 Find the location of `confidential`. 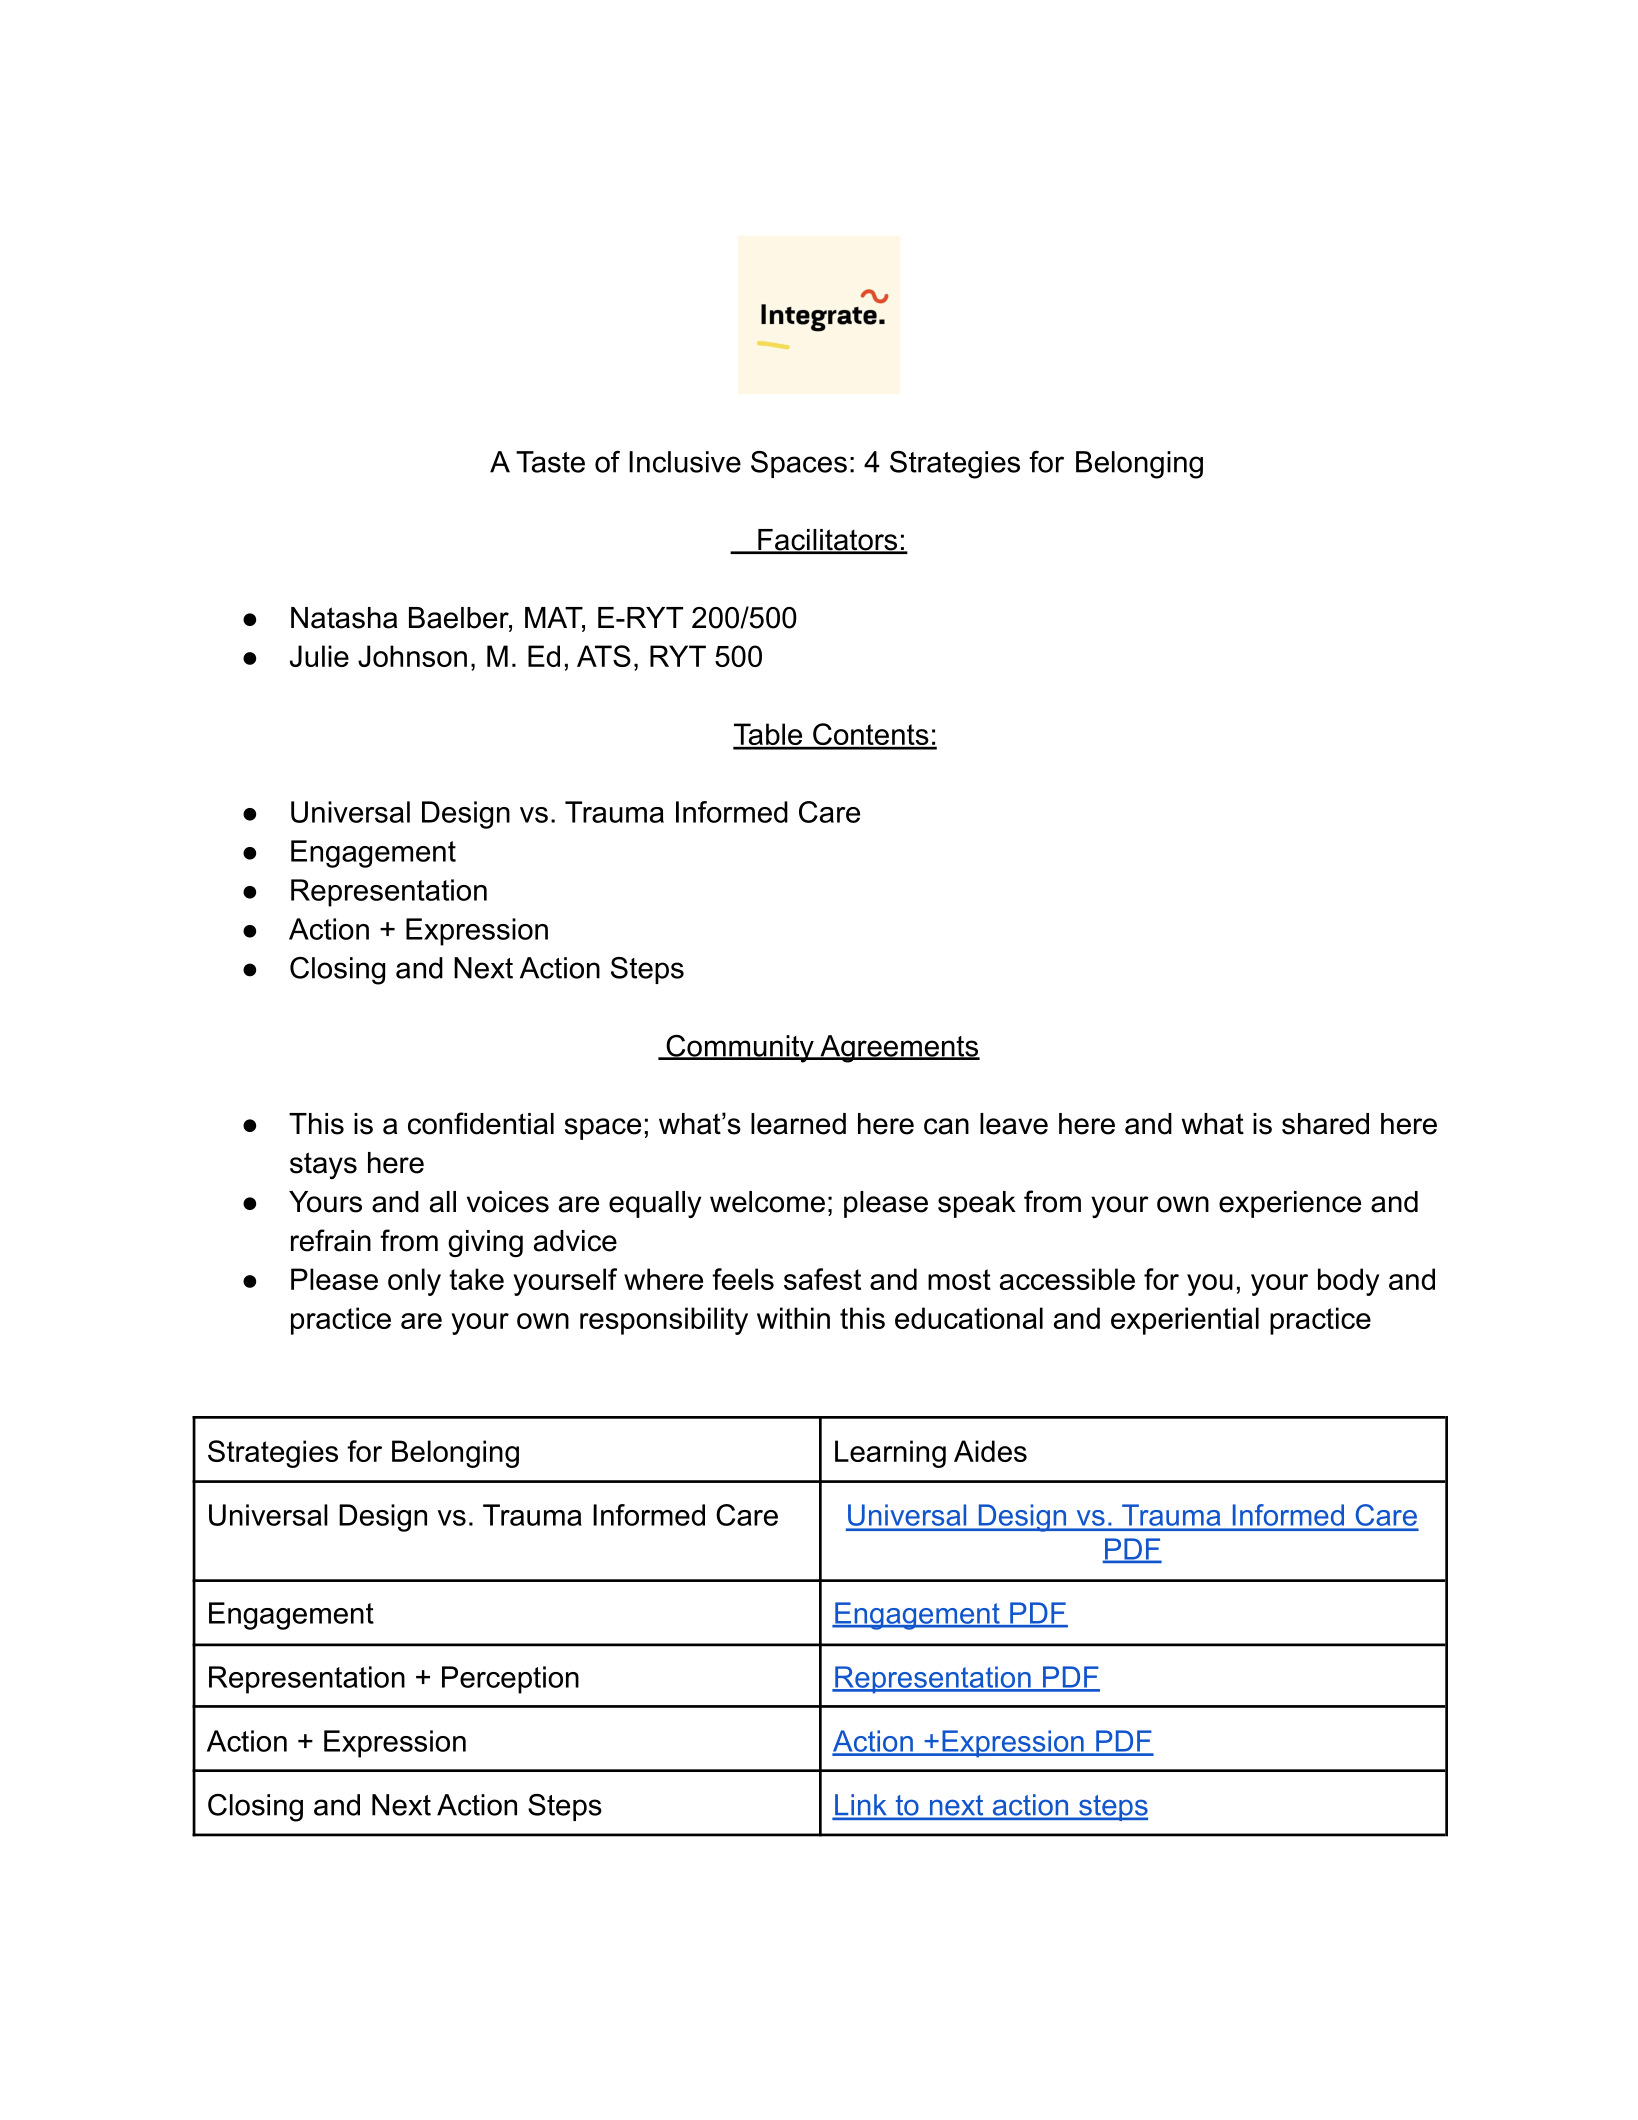

confidential is located at coordinates (481, 1123).
